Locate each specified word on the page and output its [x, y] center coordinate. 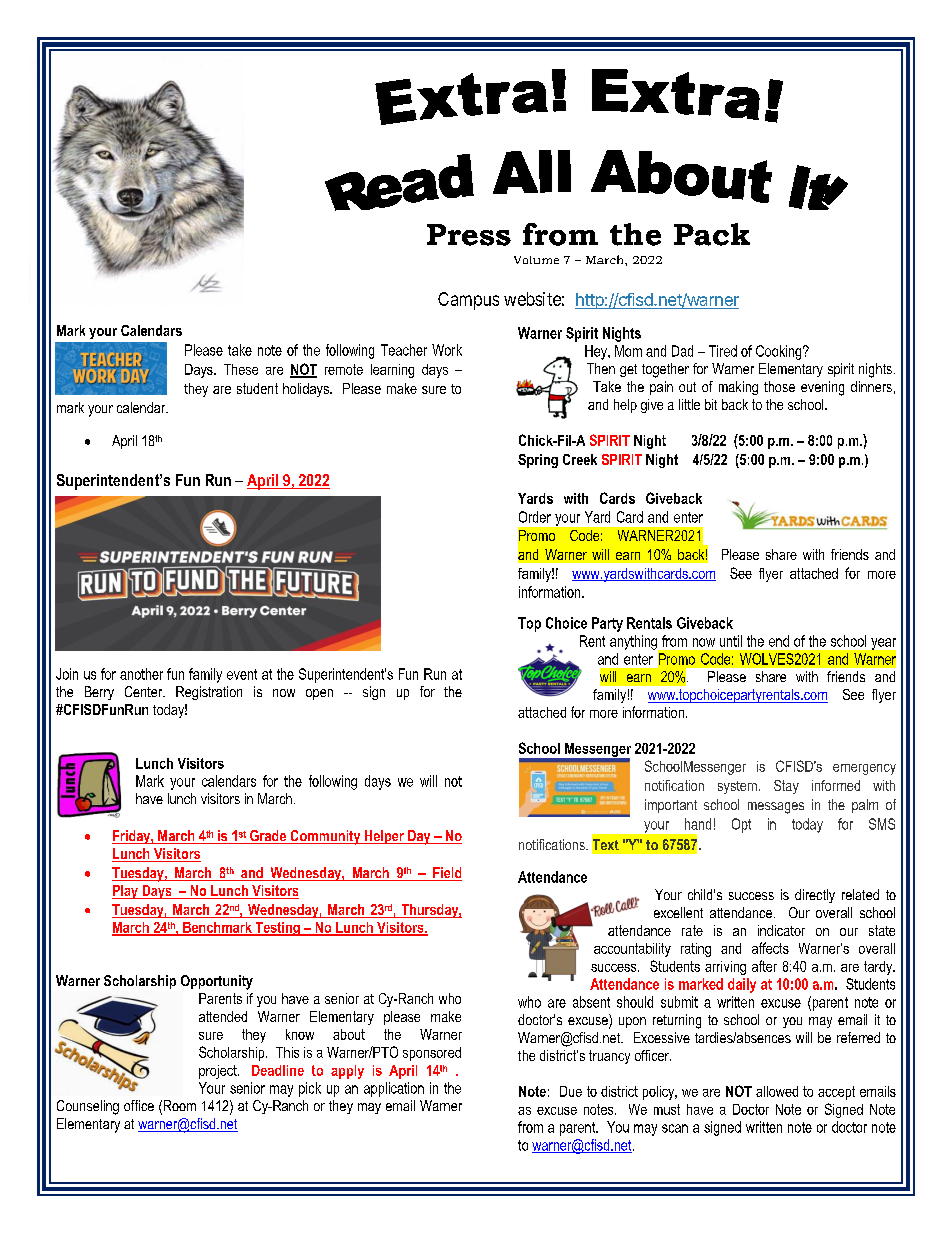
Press [469, 235]
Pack [712, 234]
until [731, 641]
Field [446, 874]
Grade [268, 837]
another [141, 674]
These [241, 369]
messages [776, 808]
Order [535, 517]
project [219, 1072]
